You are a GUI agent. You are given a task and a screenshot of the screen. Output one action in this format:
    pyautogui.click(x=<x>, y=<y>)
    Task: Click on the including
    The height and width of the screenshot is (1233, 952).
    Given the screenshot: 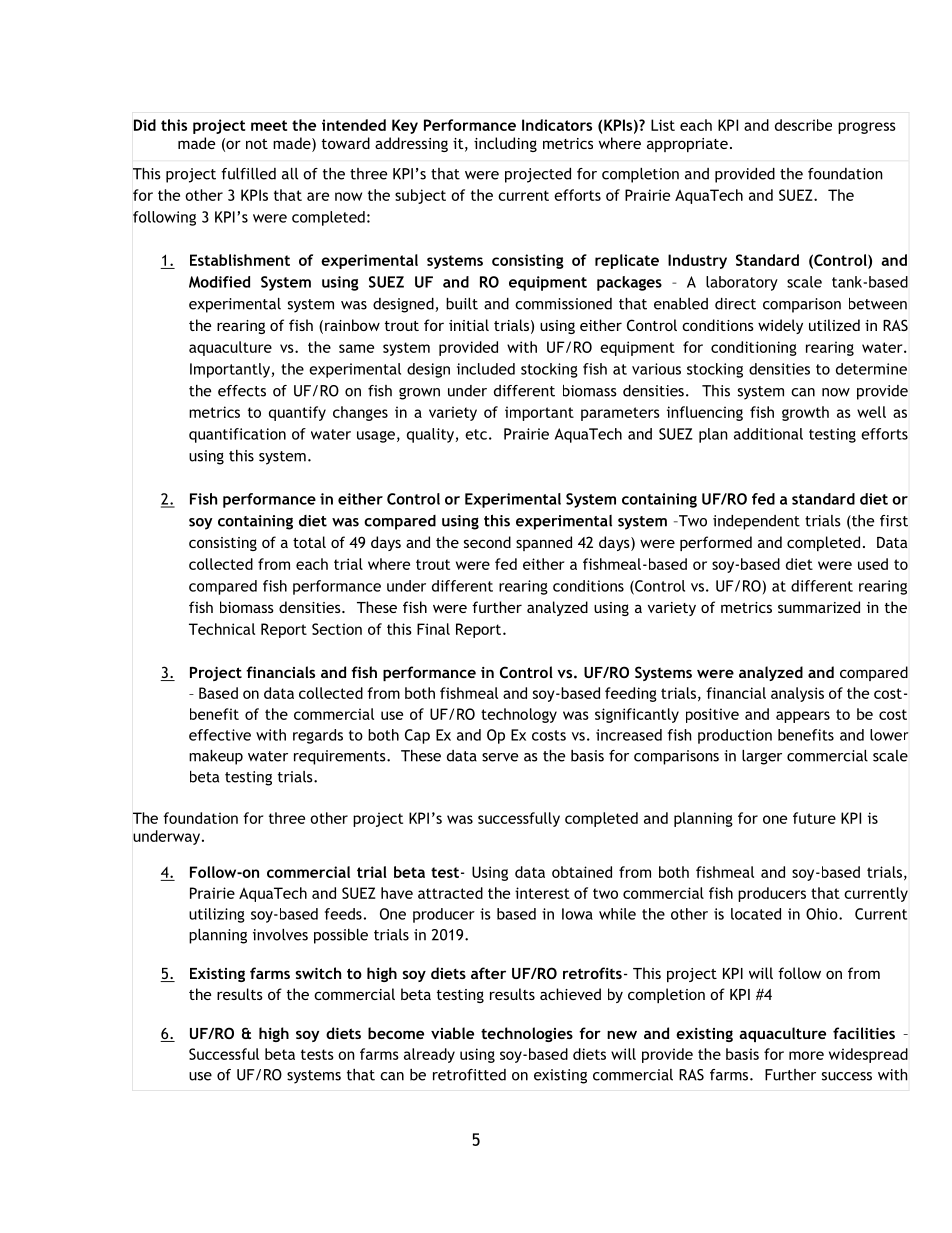 What is the action you would take?
    pyautogui.click(x=505, y=144)
